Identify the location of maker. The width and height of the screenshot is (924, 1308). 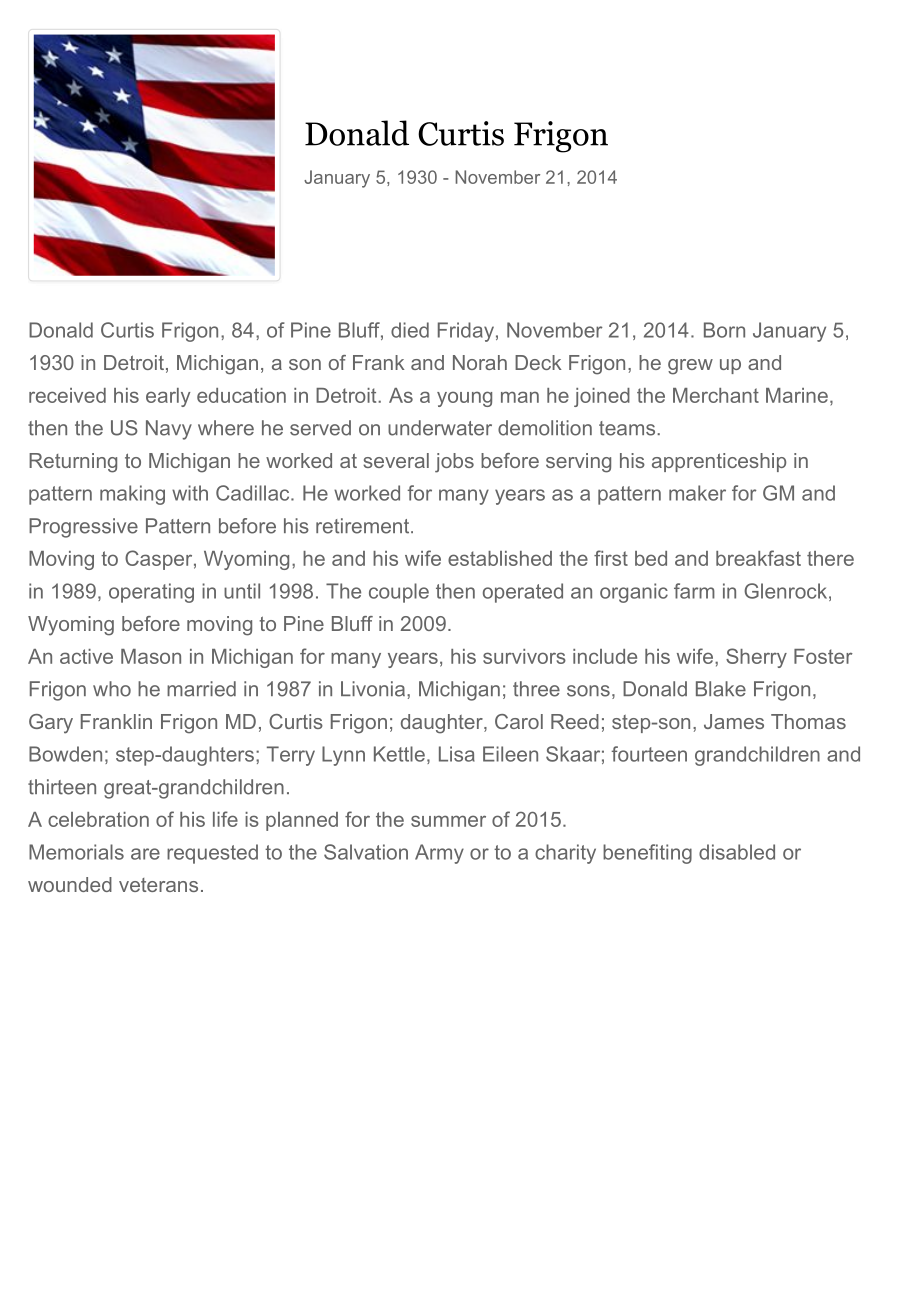
(697, 493).
